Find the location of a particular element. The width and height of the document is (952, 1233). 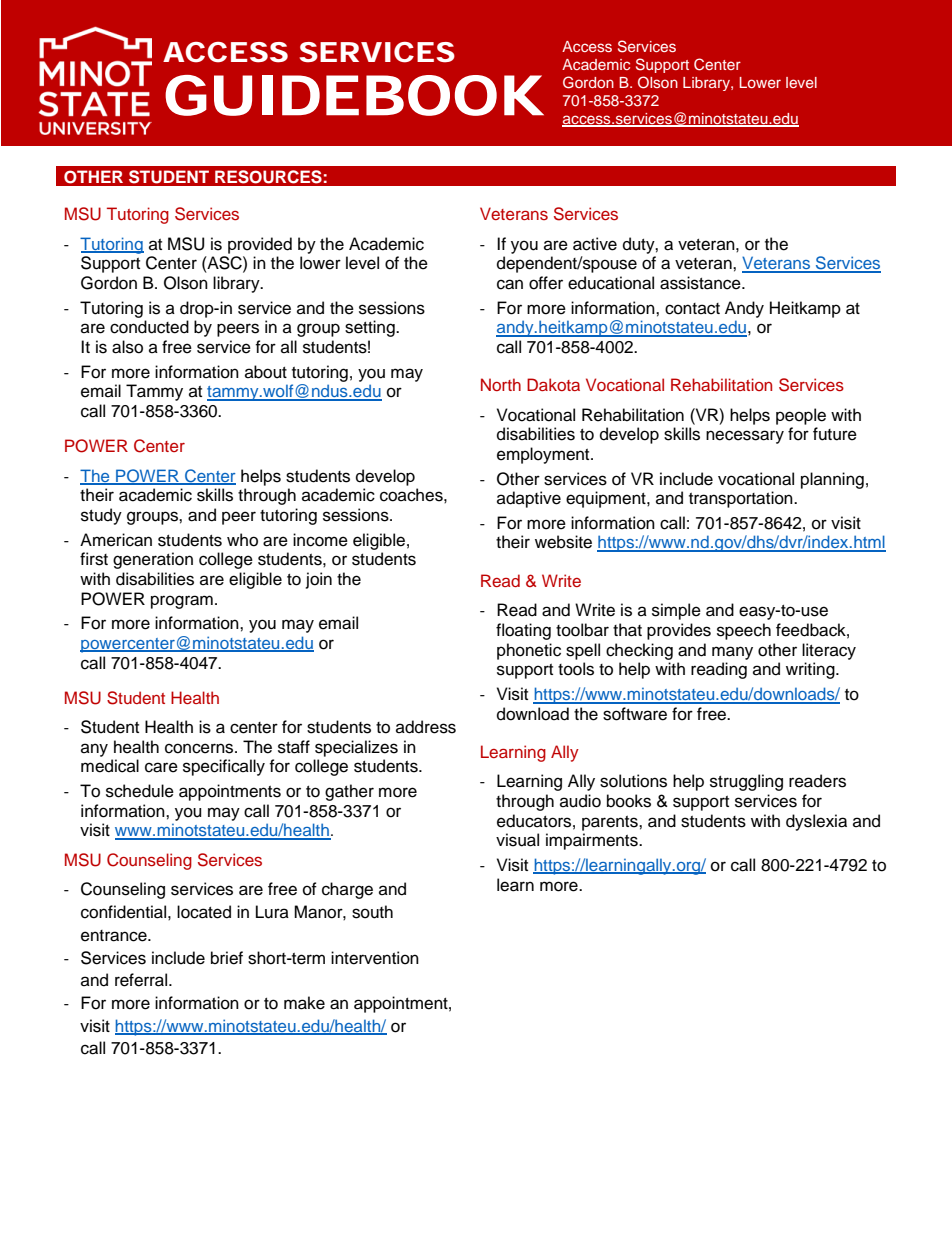

struggling is located at coordinates (746, 782).
